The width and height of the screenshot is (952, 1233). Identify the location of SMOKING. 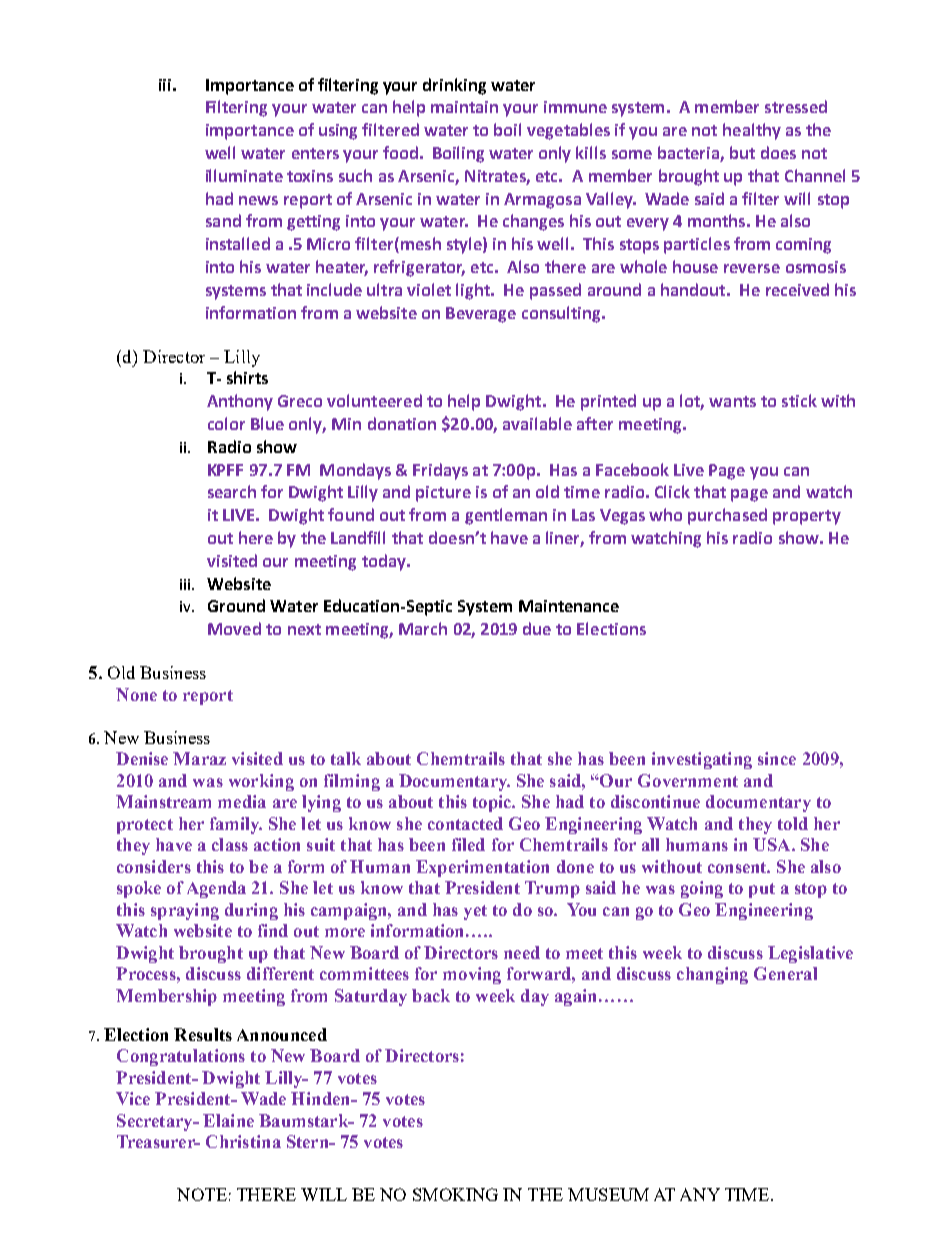
(455, 1194).
